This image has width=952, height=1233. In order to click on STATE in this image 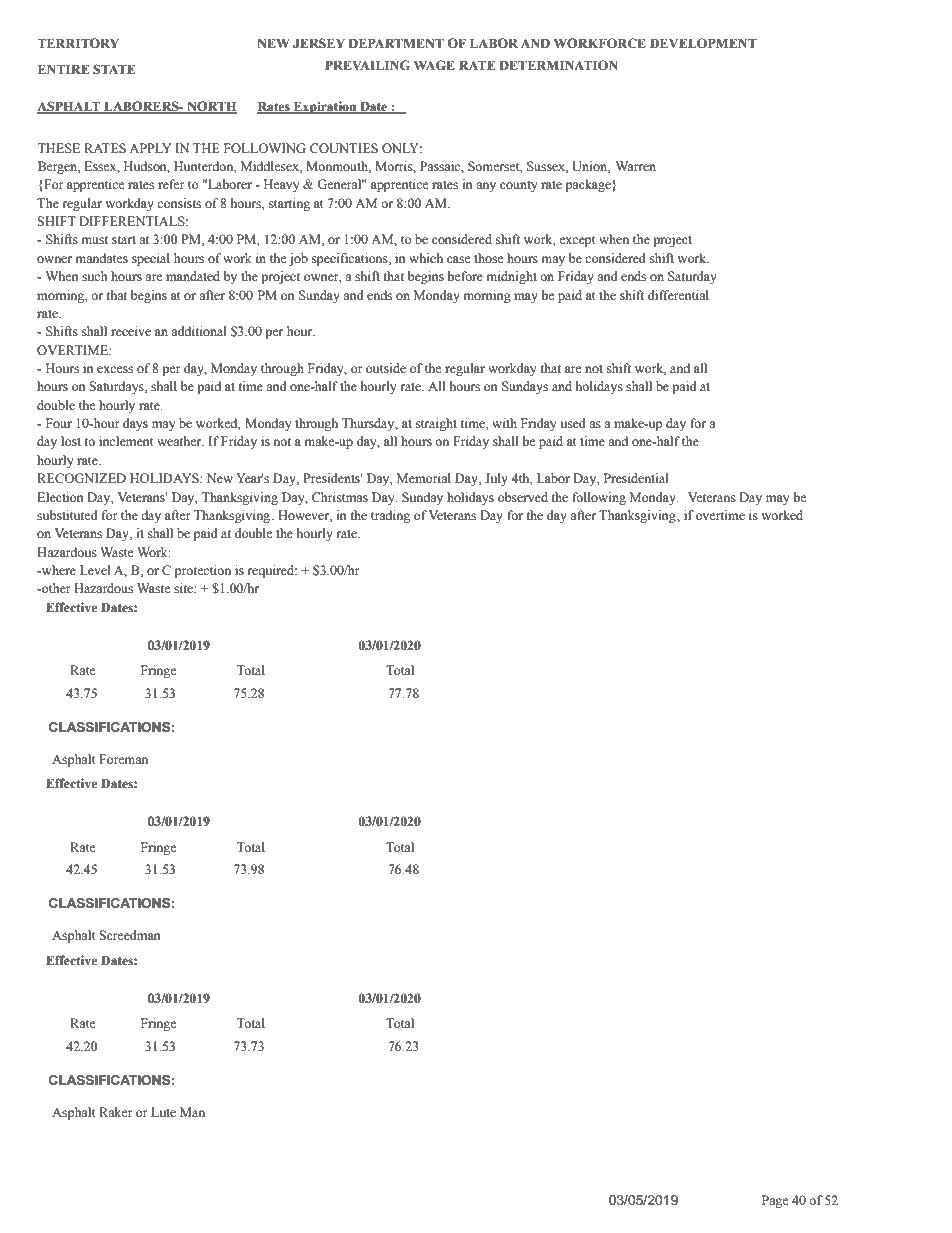, I will do `click(114, 69)`.
